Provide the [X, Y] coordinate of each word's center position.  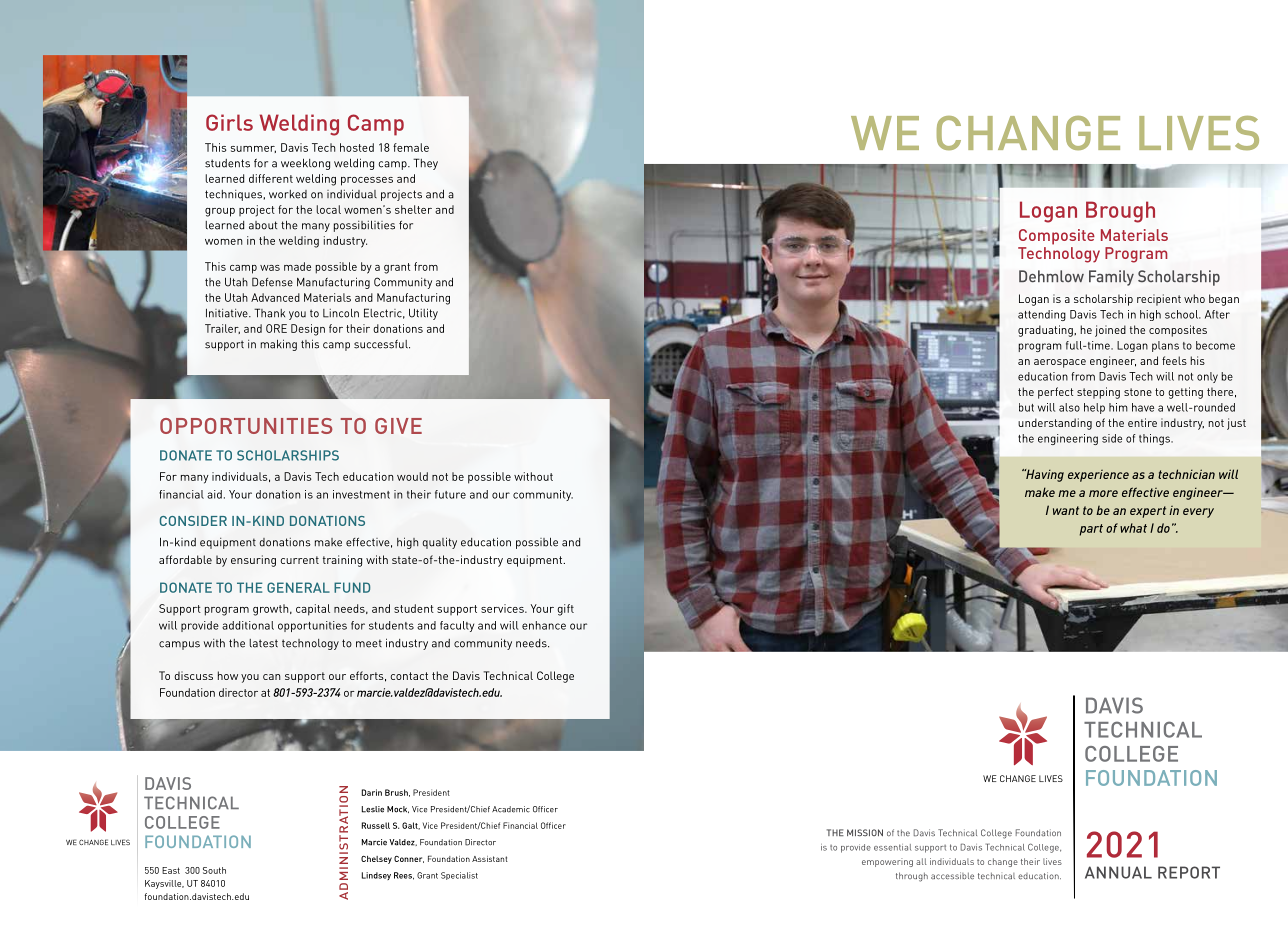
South [214, 870]
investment [361, 494]
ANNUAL [1118, 872]
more [1103, 493]
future [450, 494]
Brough [1120, 212]
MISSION [865, 832]
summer [253, 149]
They [425, 164]
